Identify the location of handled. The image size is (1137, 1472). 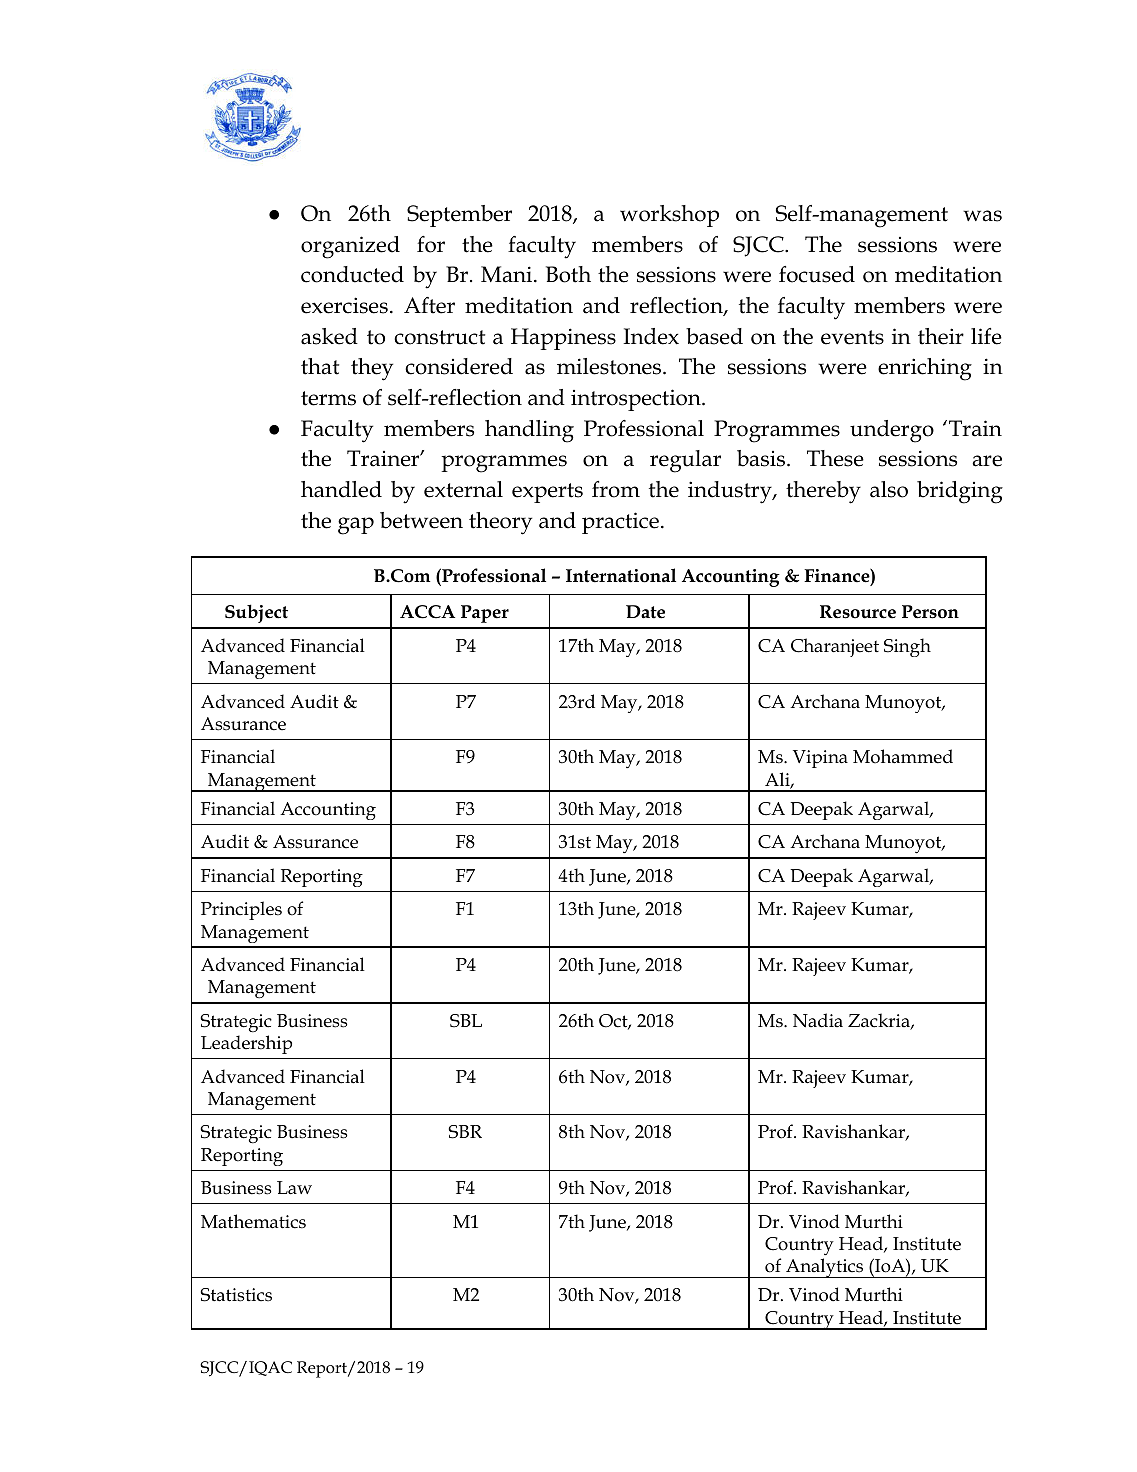
(341, 489).
